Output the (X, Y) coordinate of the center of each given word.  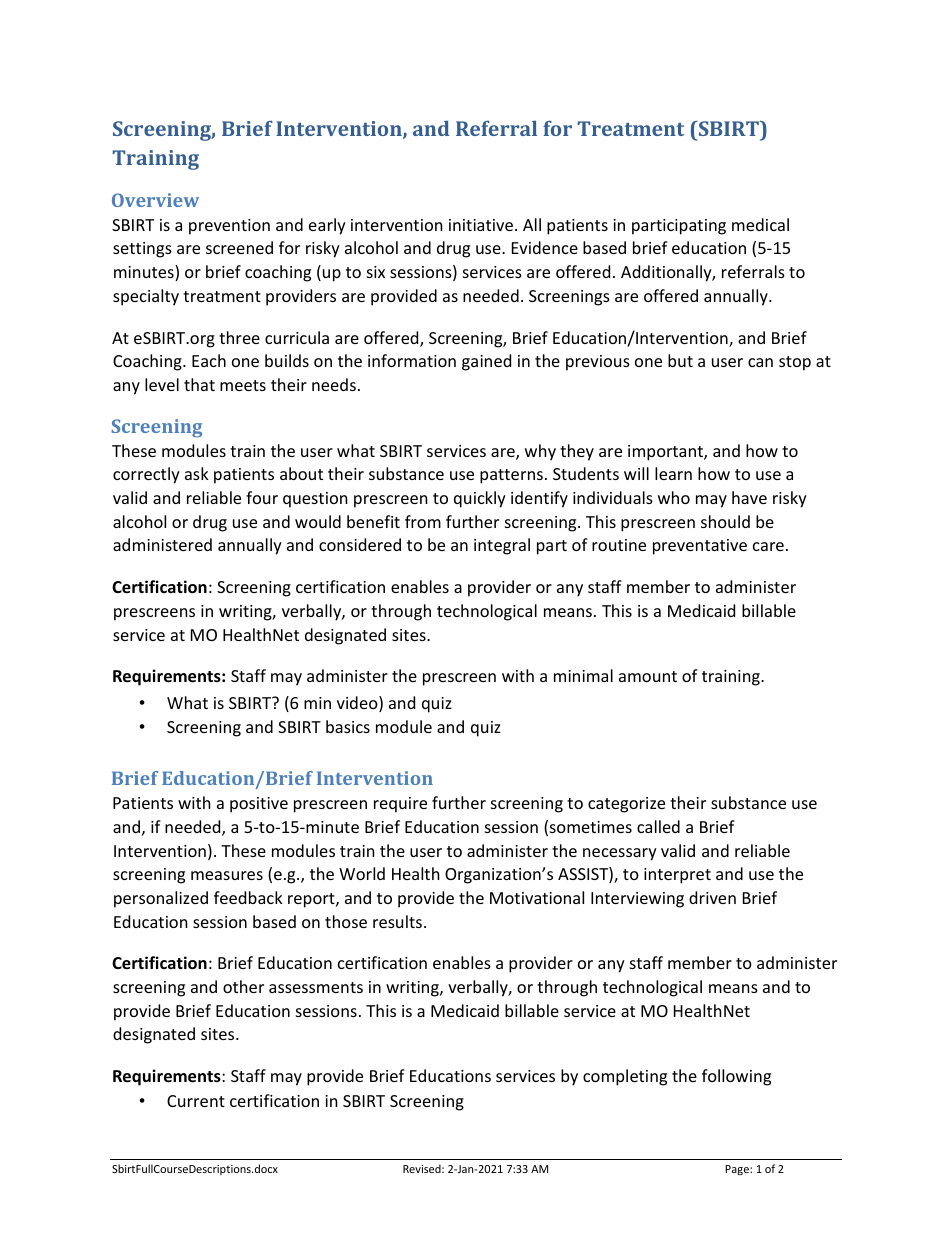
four (262, 497)
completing (625, 1077)
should (725, 521)
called (658, 826)
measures (227, 875)
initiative (482, 225)
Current (196, 1101)
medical (760, 224)
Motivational (537, 897)
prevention (229, 227)
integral (502, 546)
